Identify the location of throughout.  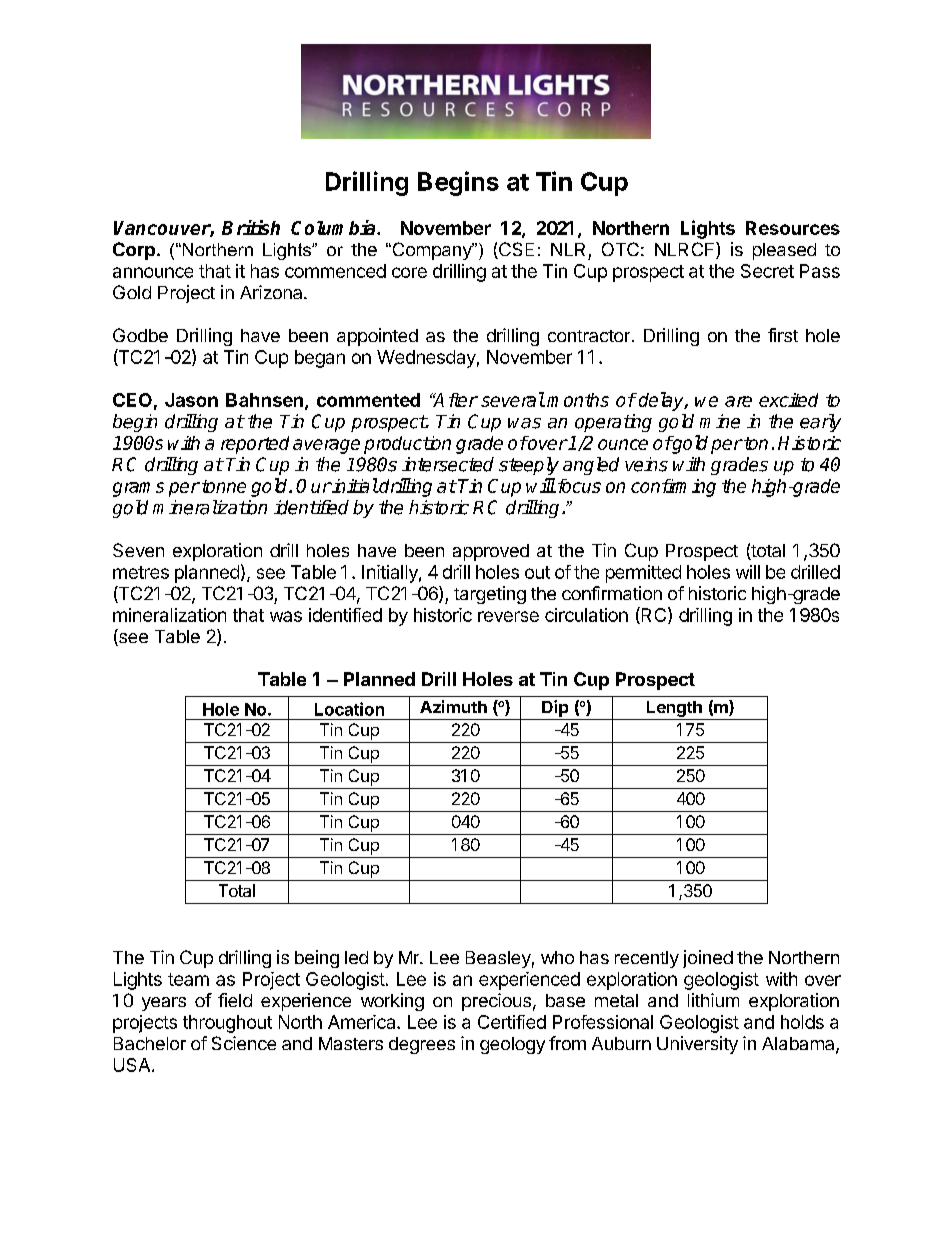
(227, 1024).
